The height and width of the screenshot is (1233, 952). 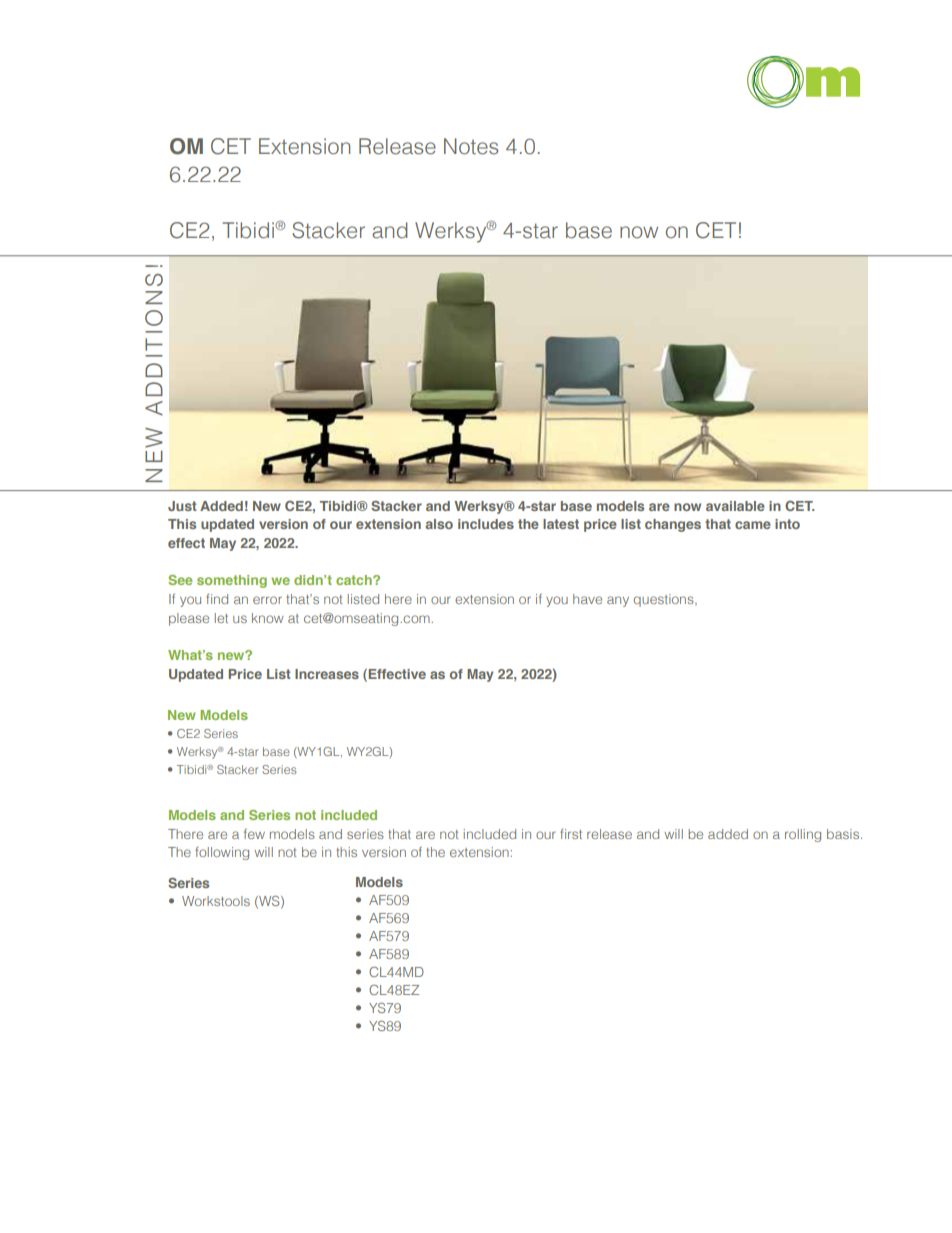 I want to click on available, so click(x=735, y=506).
